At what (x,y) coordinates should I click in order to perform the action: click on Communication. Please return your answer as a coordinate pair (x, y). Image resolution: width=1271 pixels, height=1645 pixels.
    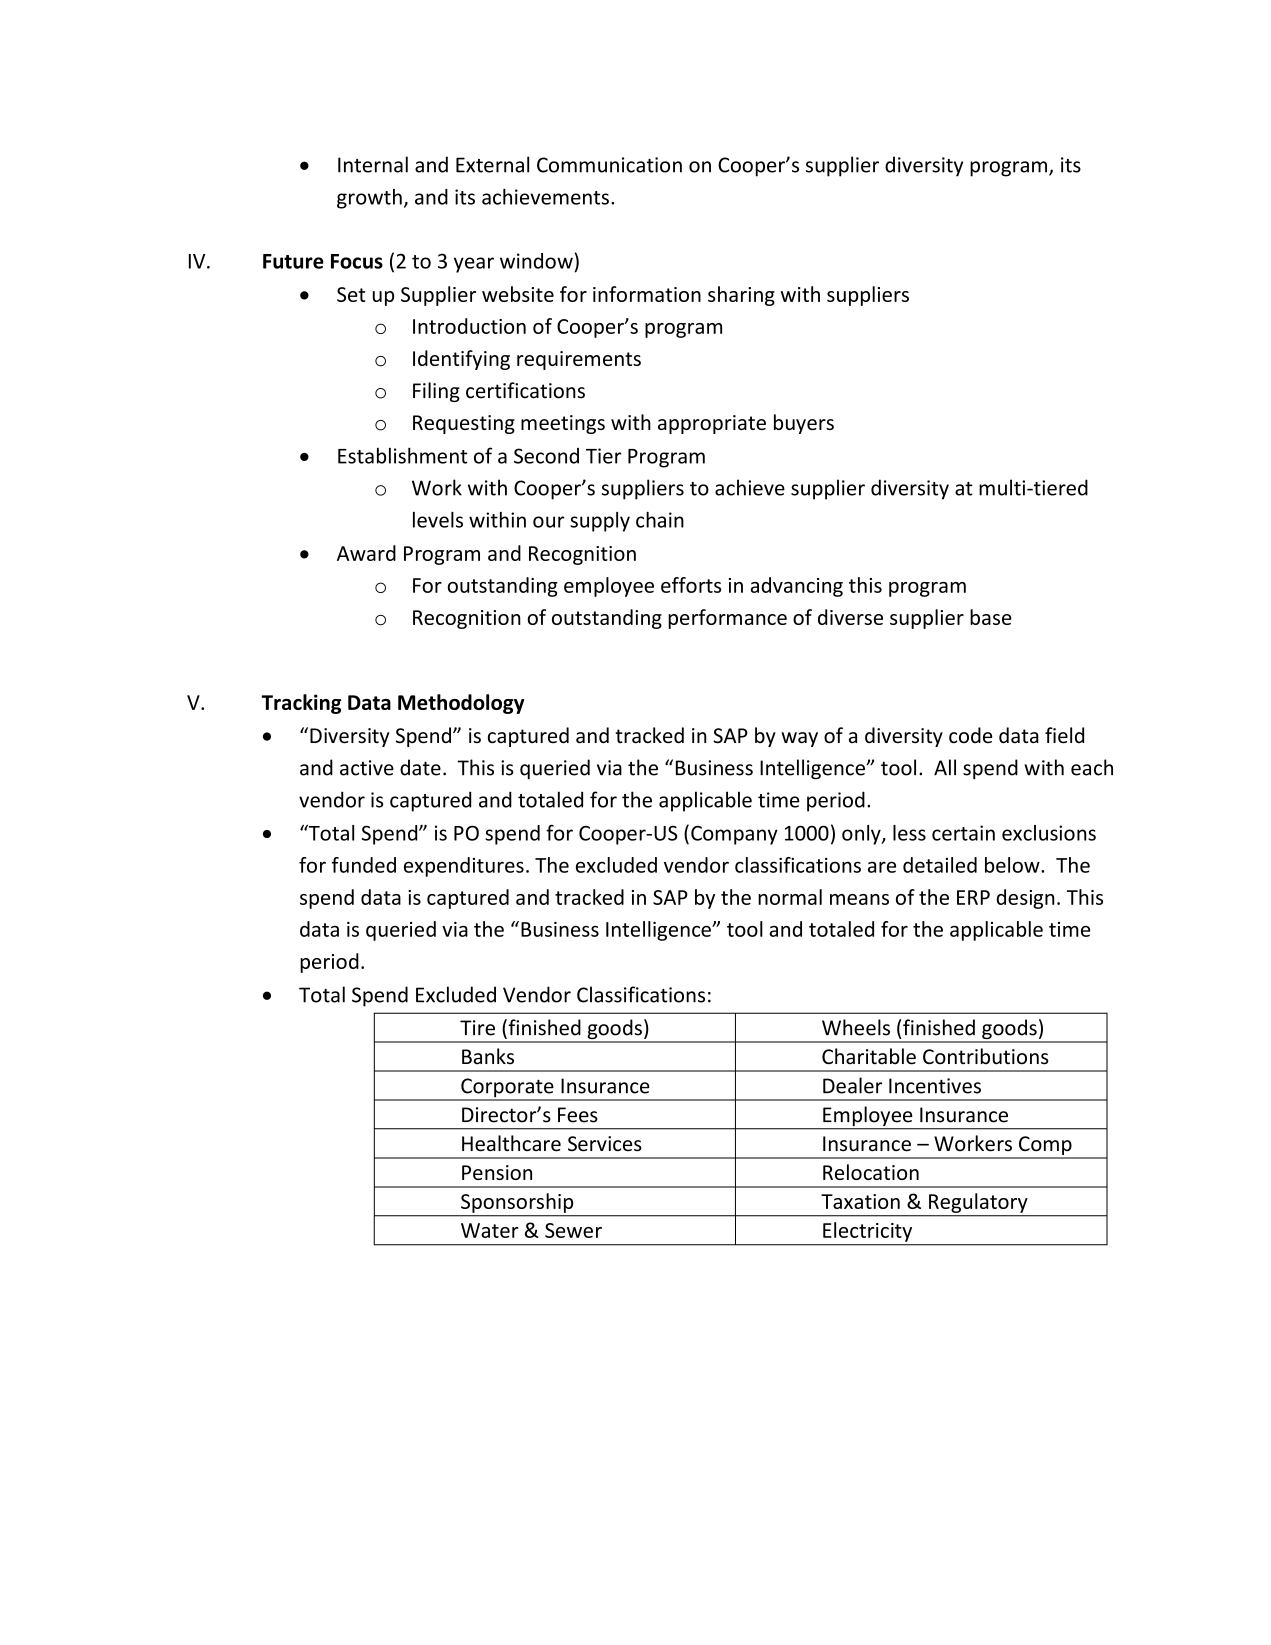
    Looking at the image, I should click on (609, 165).
